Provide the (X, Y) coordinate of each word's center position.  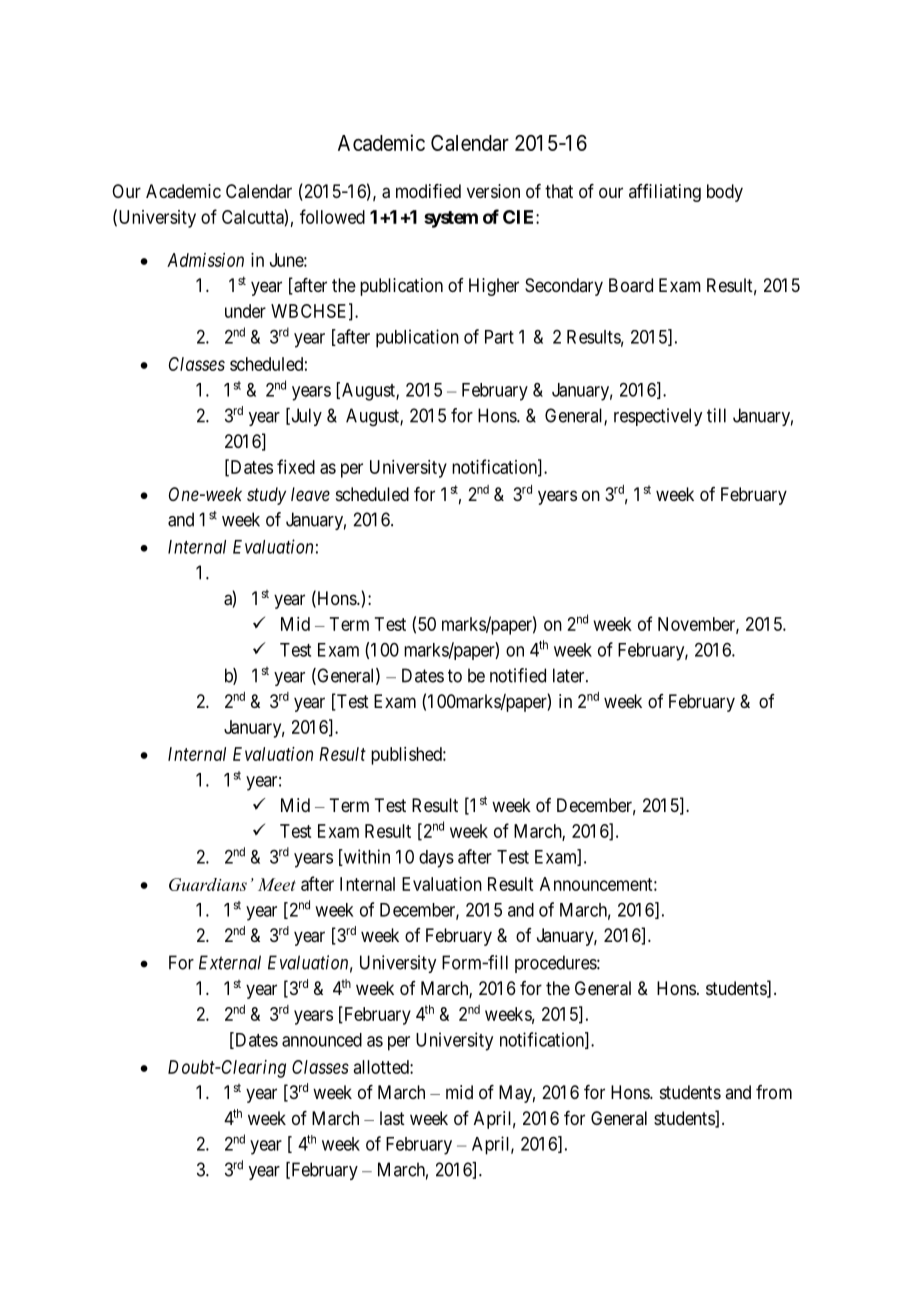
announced (322, 1040)
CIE (520, 217)
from (774, 1092)
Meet (277, 884)
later (570, 675)
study (266, 496)
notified (518, 675)
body (725, 193)
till (716, 415)
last (392, 1118)
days (436, 859)
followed (332, 216)
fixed (296, 466)
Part (499, 337)
